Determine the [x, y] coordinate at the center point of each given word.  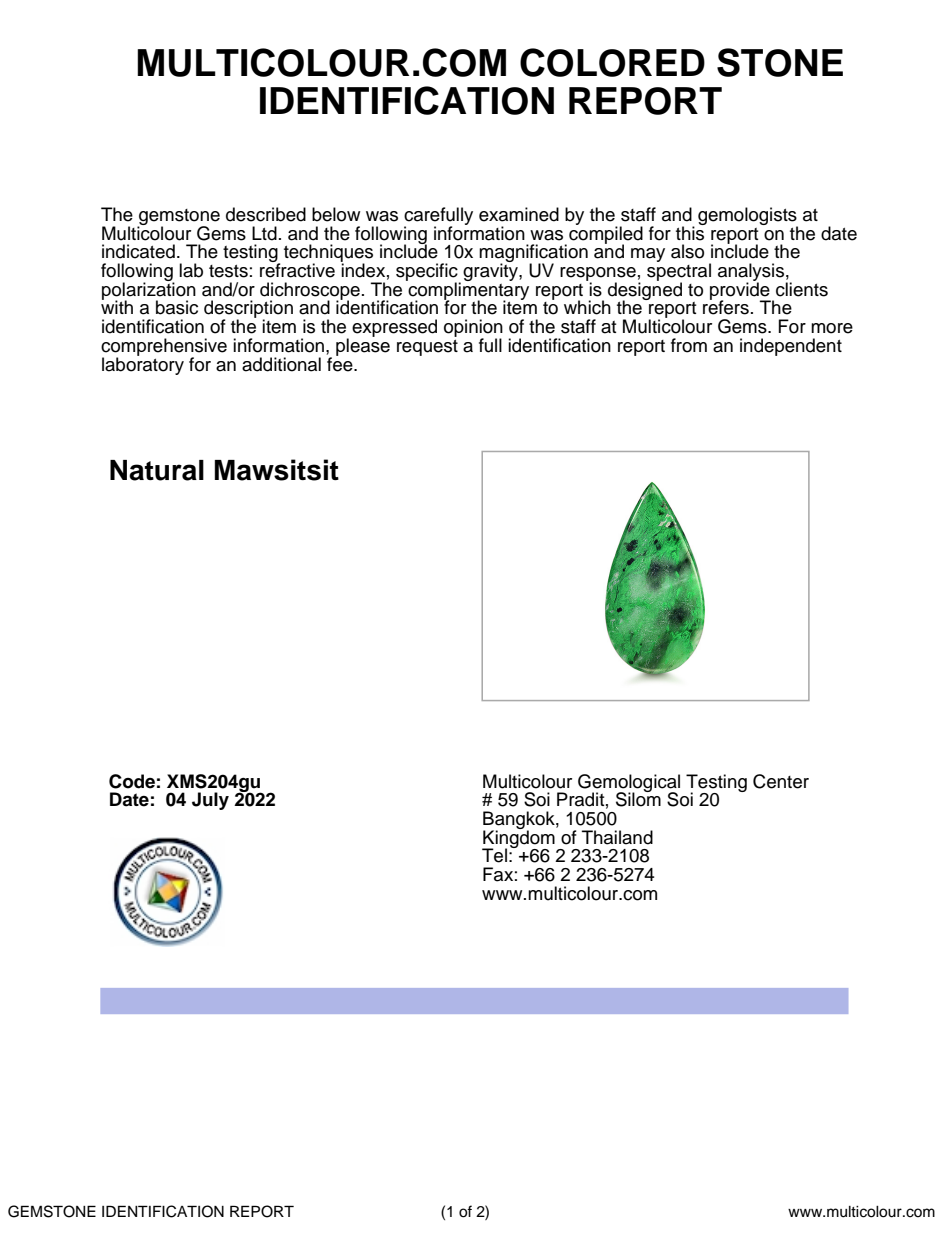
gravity [491, 271]
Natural [157, 470]
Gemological [629, 784]
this [691, 232]
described [266, 214]
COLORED [612, 62]
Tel [494, 855]
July [210, 801]
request [427, 348]
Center [781, 781]
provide [740, 291]
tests [228, 271]
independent [791, 347]
